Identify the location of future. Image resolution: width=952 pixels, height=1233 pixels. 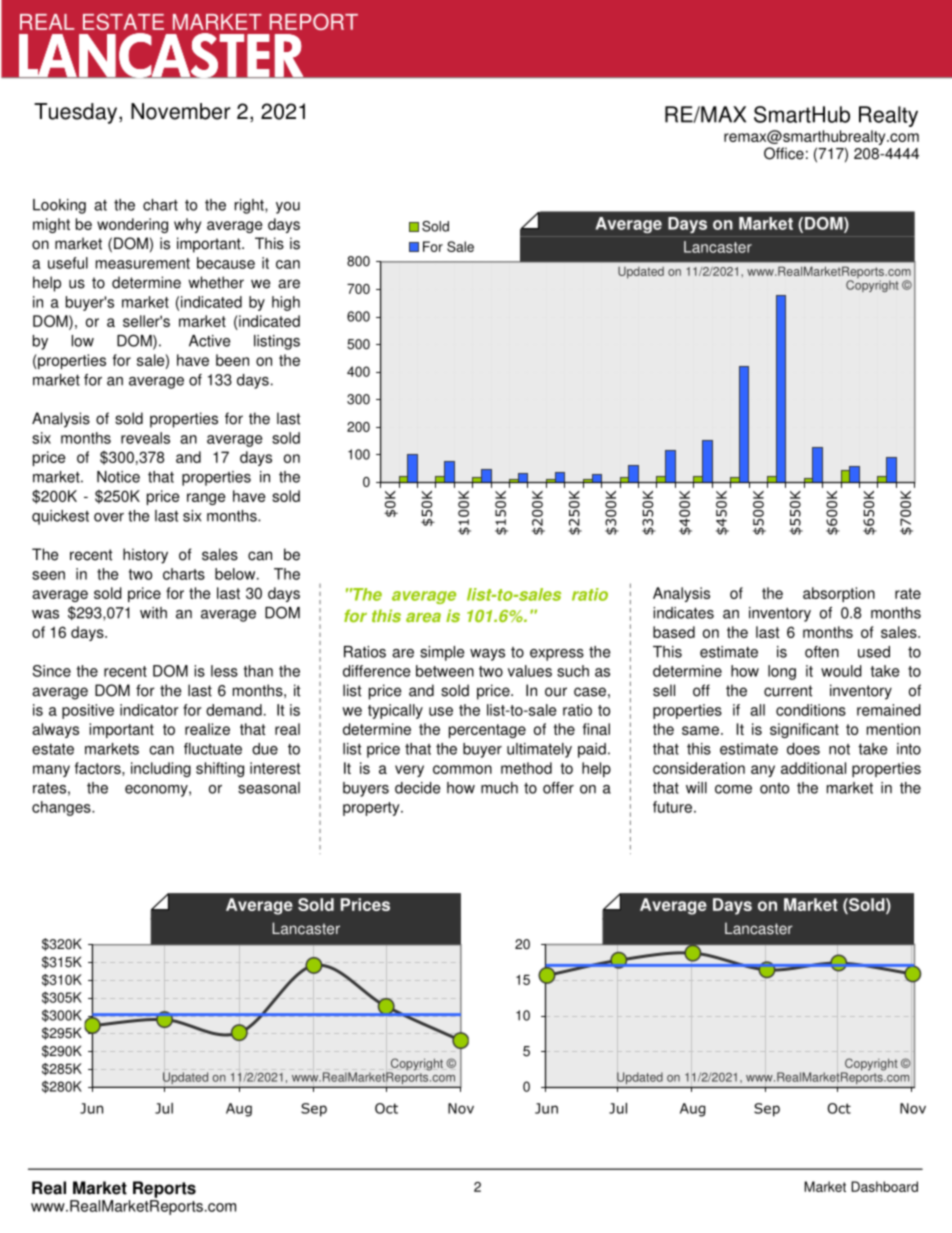
(672, 807).
